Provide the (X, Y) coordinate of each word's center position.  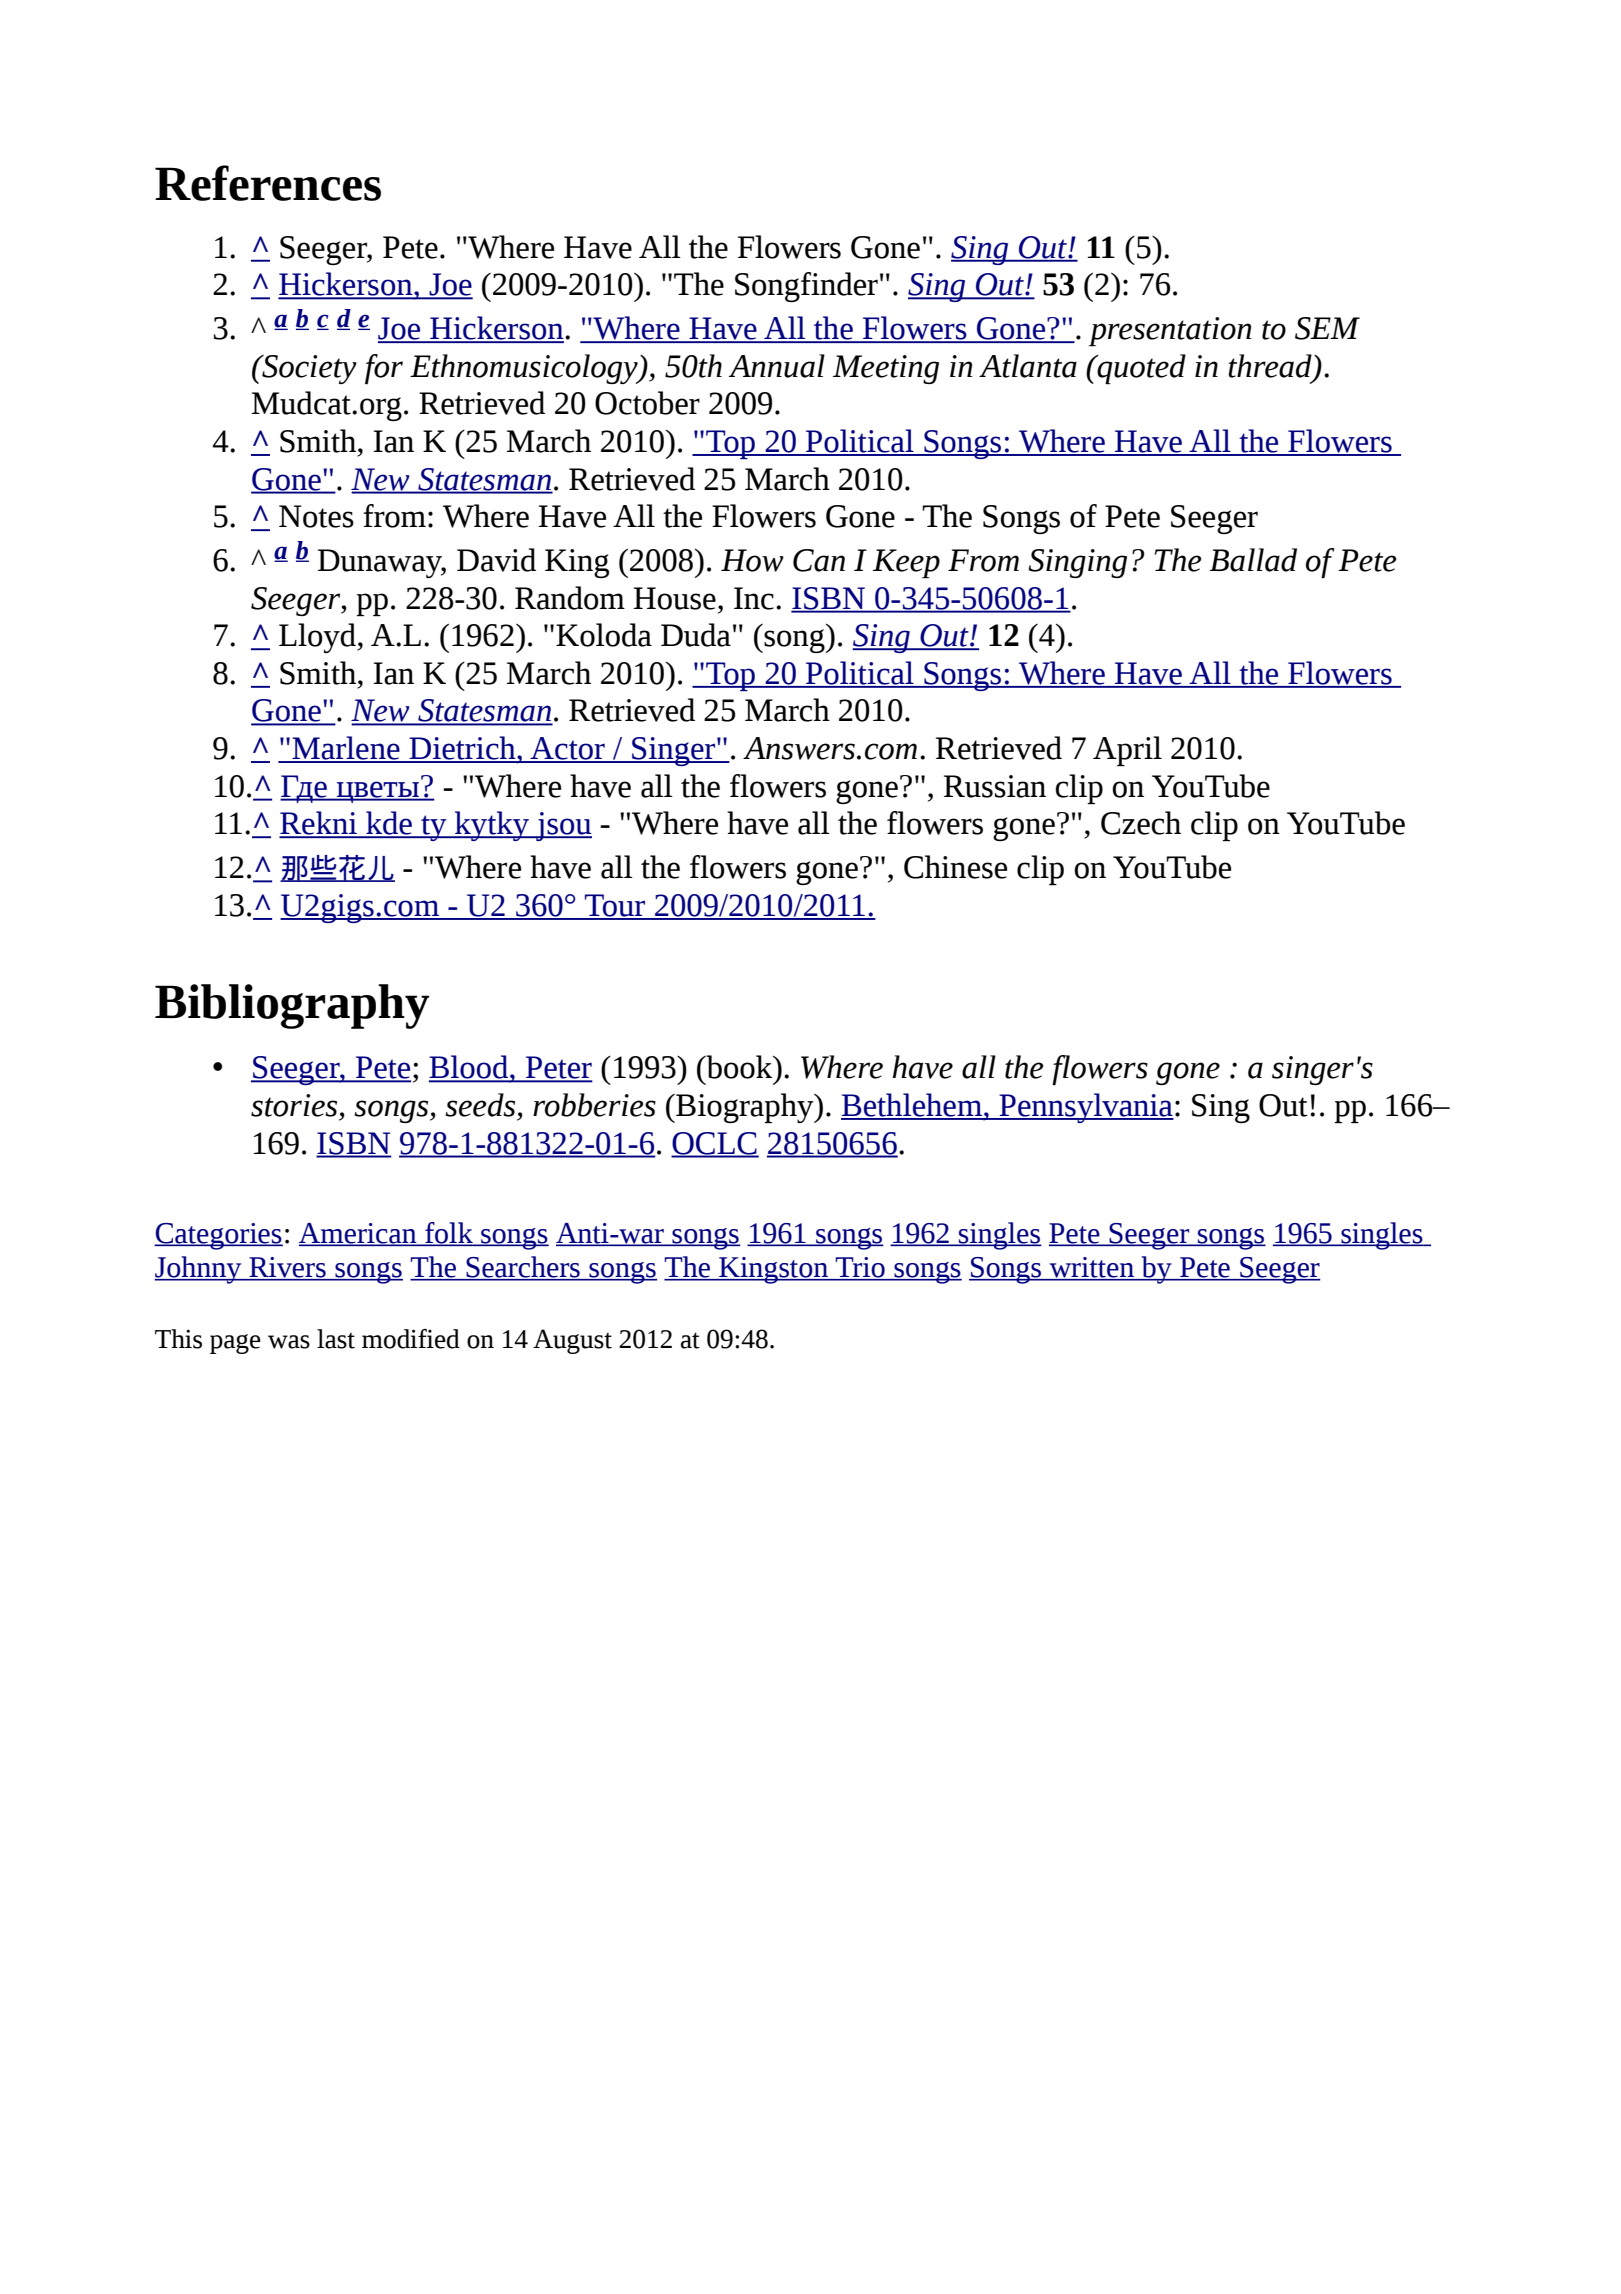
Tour (615, 906)
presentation (1170, 331)
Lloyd (318, 638)
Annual (777, 366)
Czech (1141, 823)
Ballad (1253, 560)
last (336, 1339)
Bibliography (292, 1006)
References (268, 183)
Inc (754, 598)
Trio (860, 1268)
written (1092, 1268)
